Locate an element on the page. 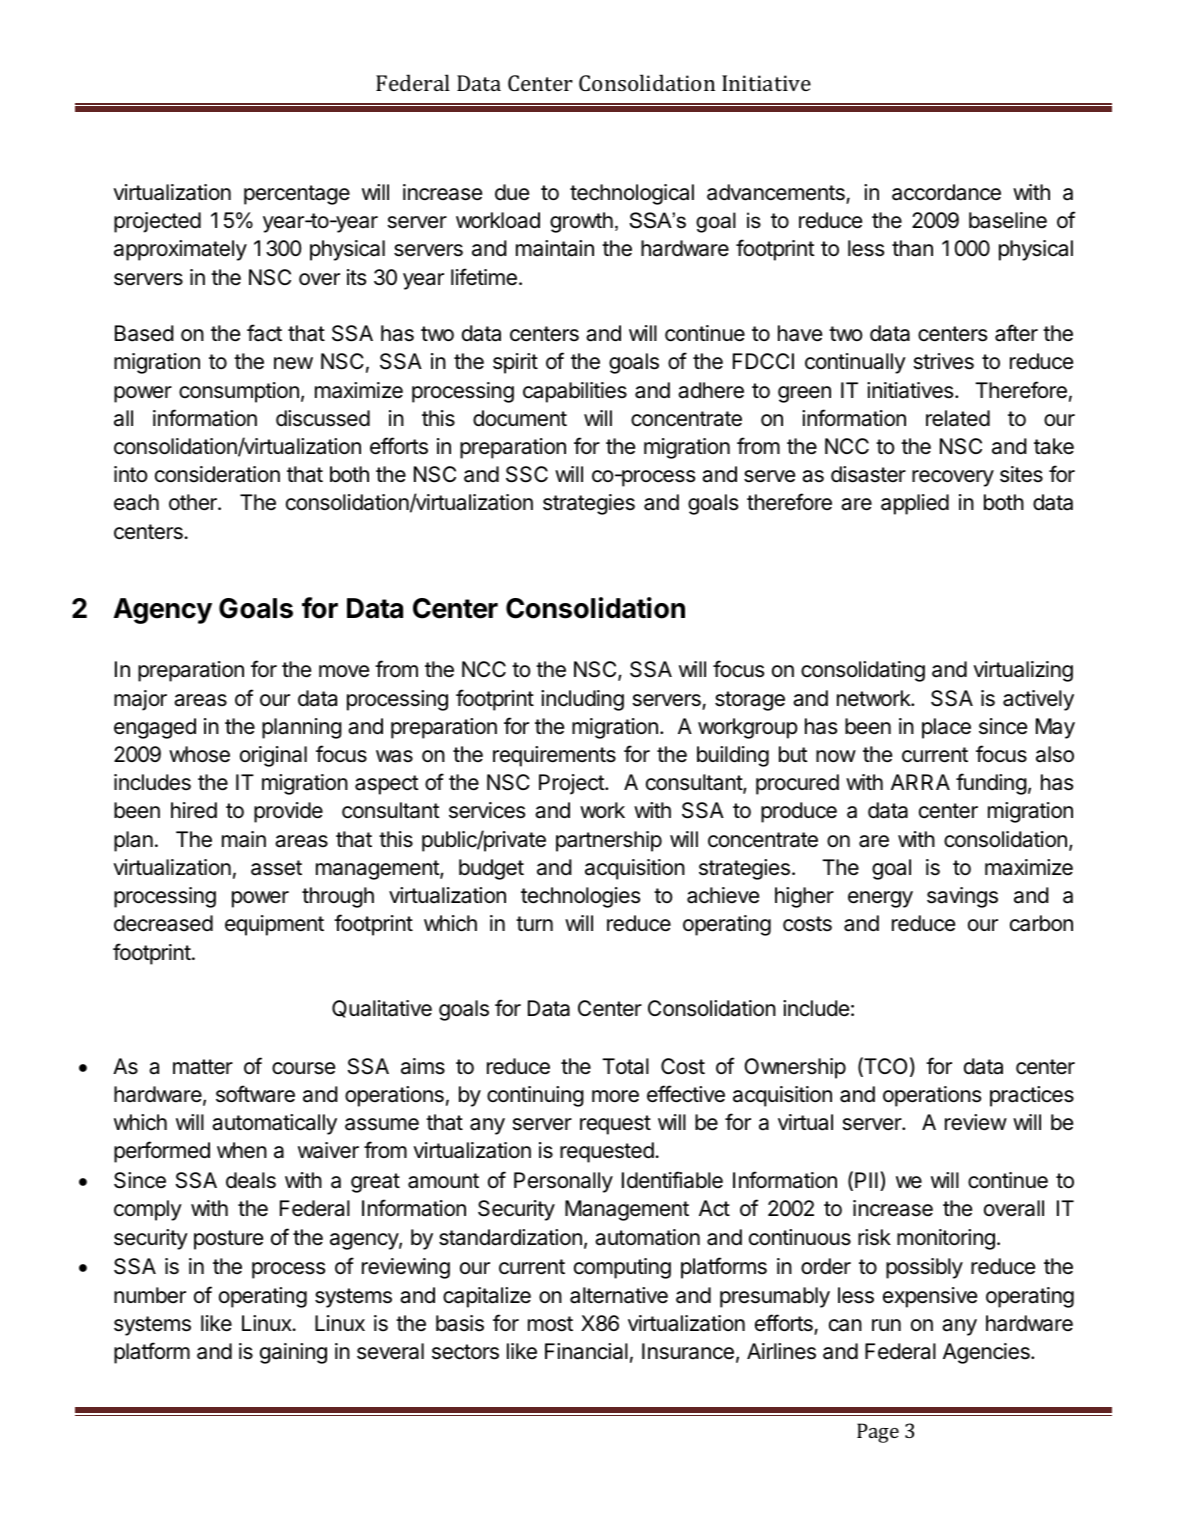 The width and height of the image is (1187, 1536). partnership is located at coordinates (609, 841).
